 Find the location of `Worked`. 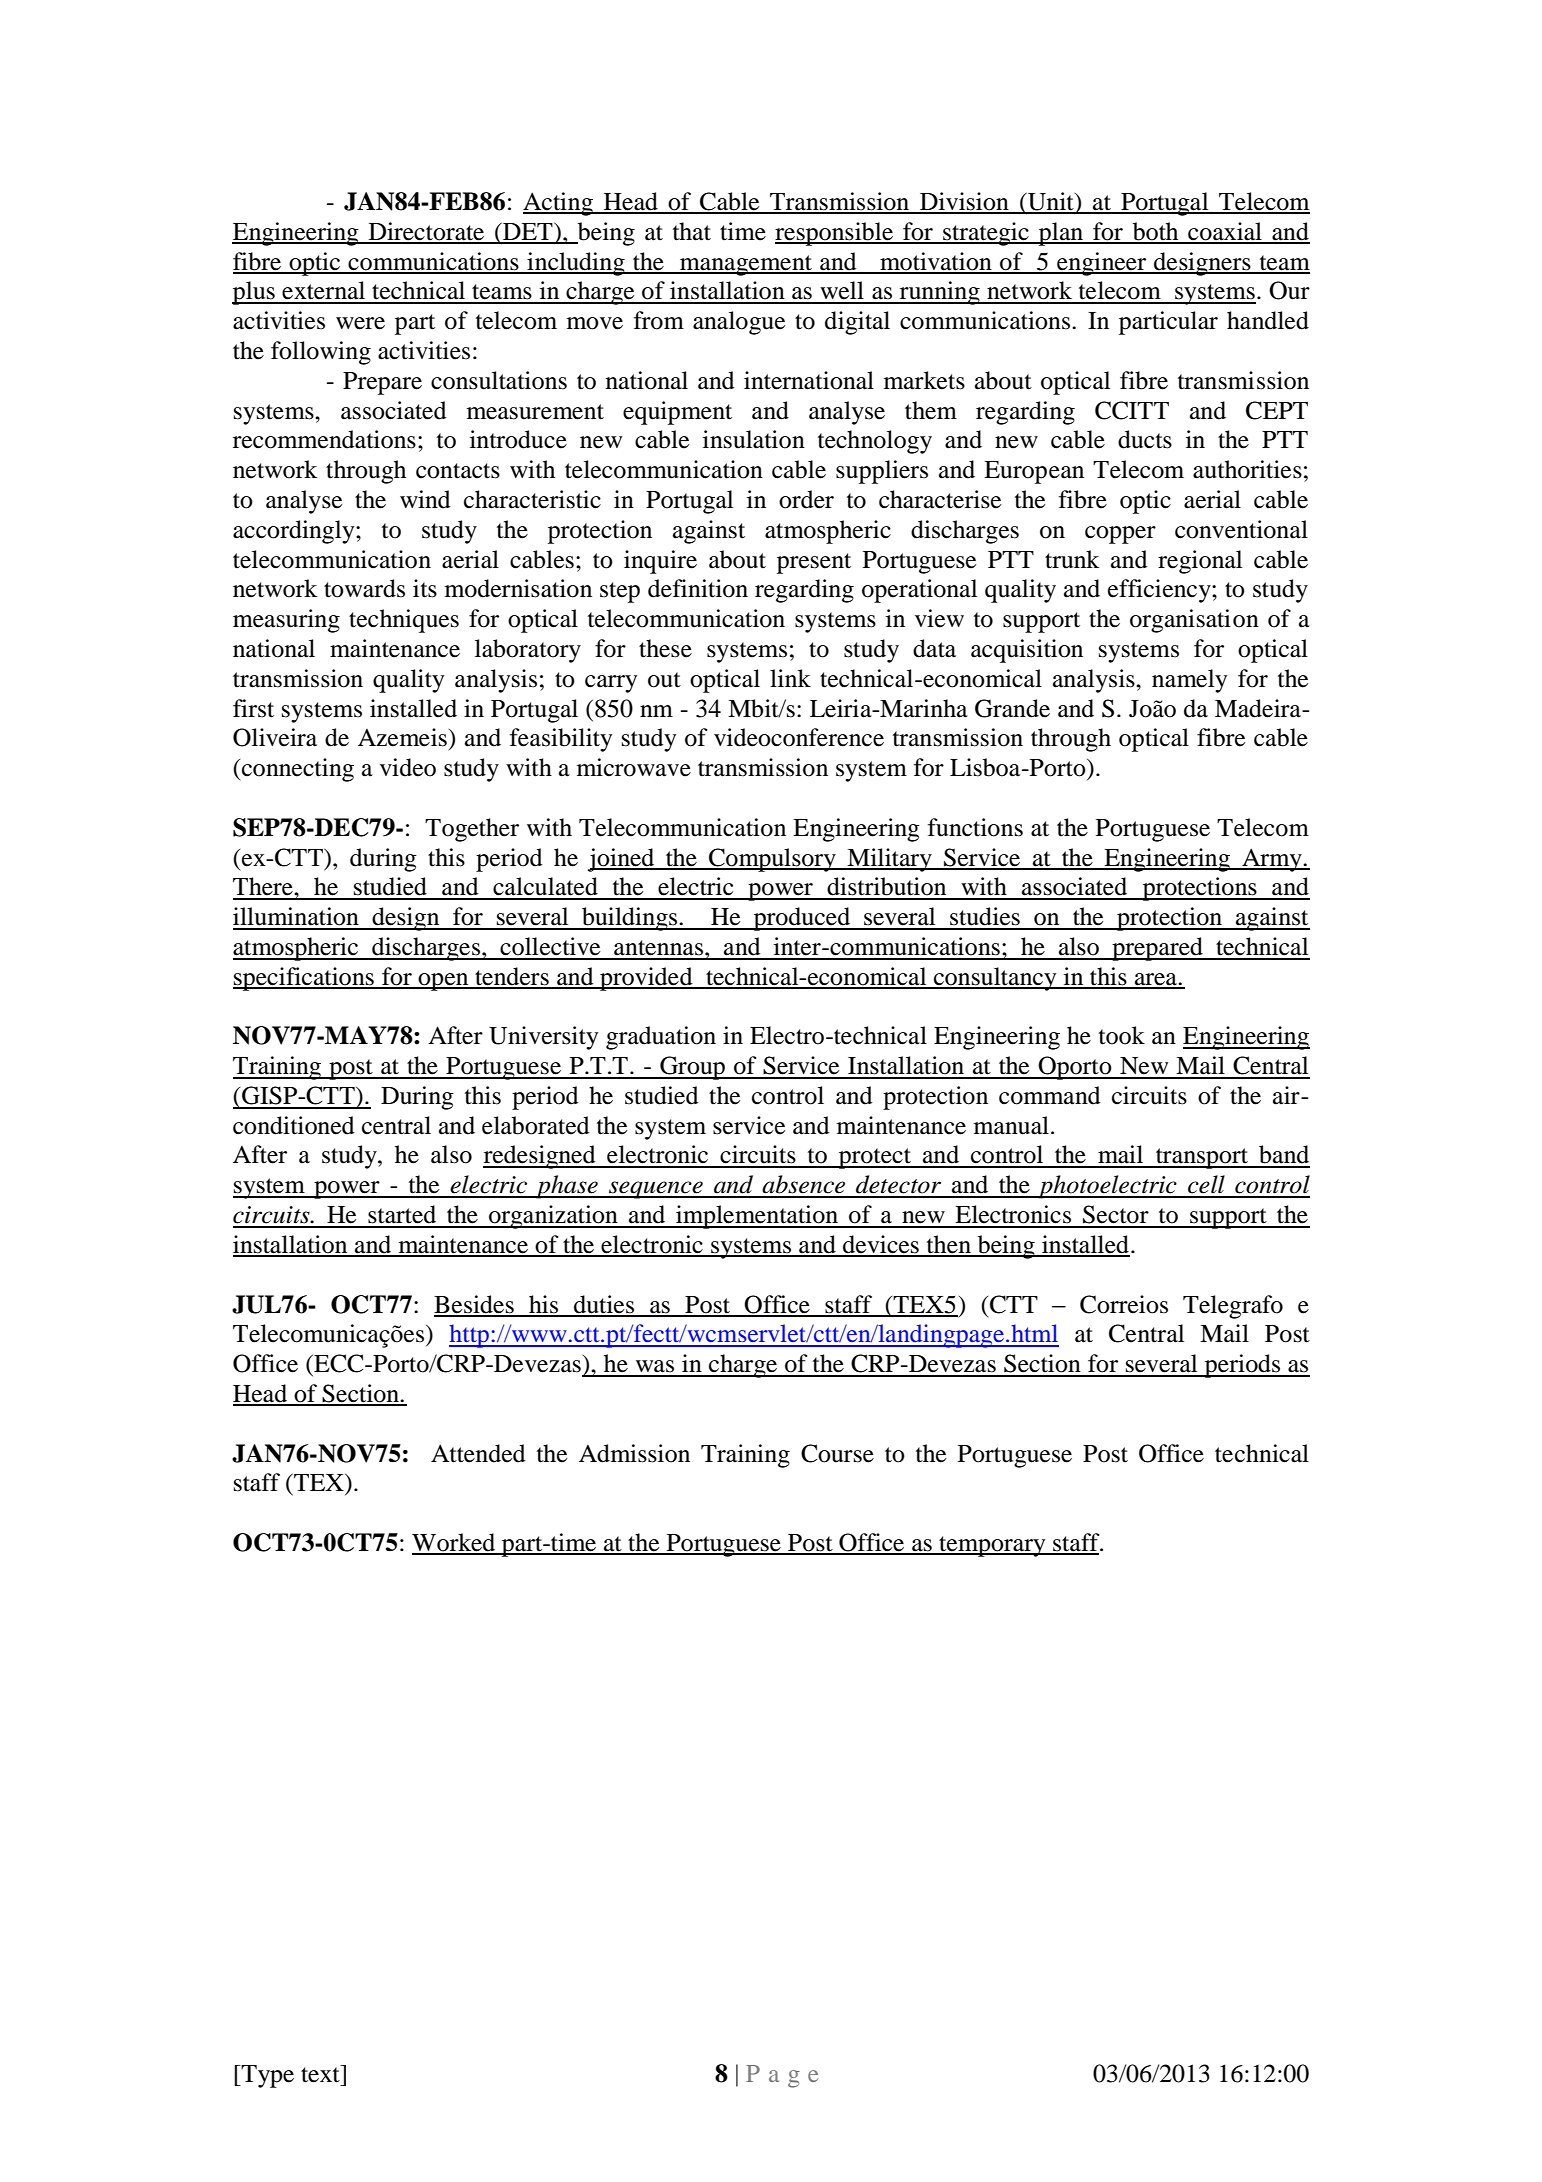

Worked is located at coordinates (455, 1543).
